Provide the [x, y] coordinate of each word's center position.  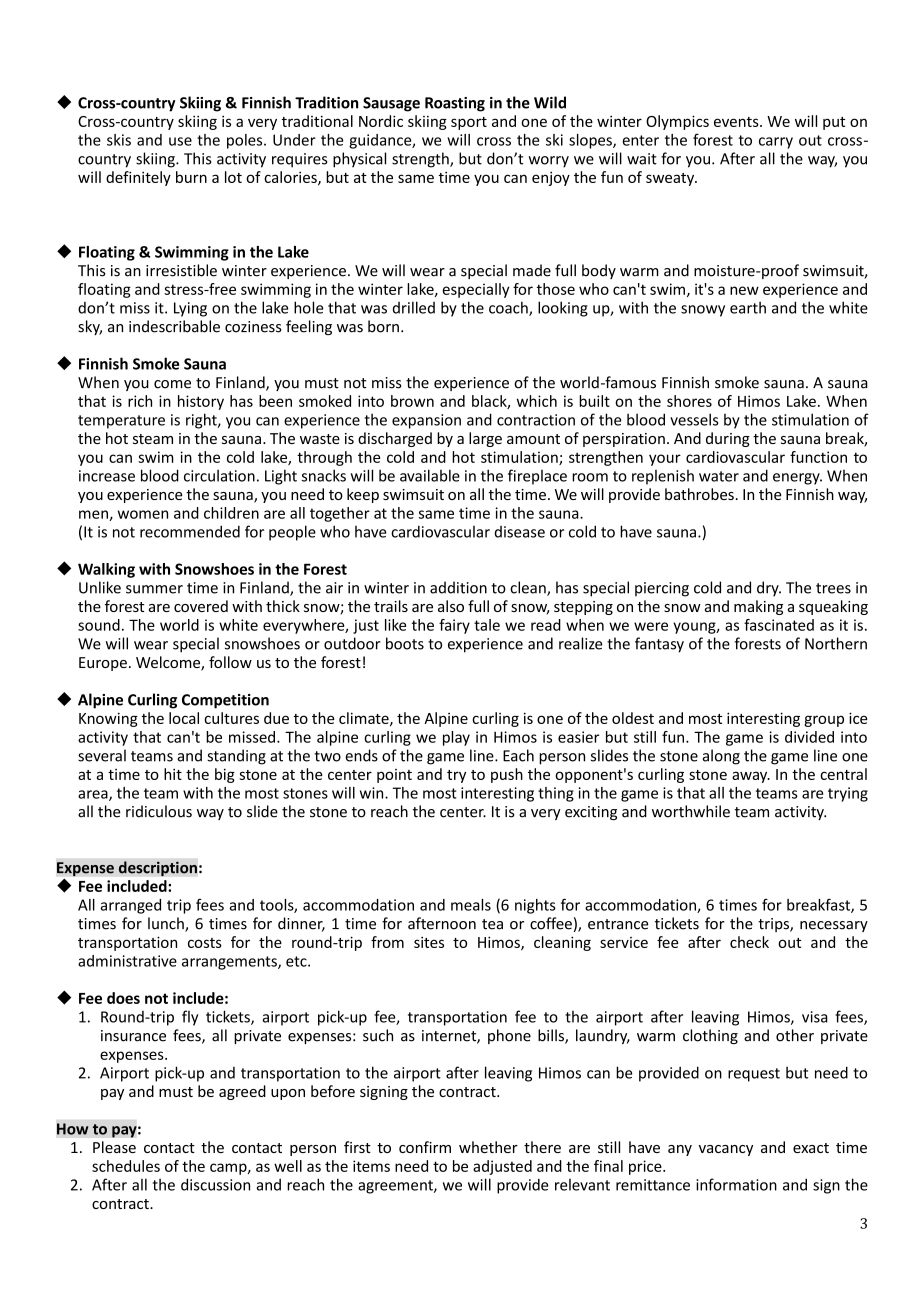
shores [689, 401]
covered [201, 606]
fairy [454, 626]
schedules [126, 1166]
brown [412, 401]
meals [471, 905]
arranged [130, 906]
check [749, 942]
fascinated [779, 625]
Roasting [455, 104]
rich [140, 401]
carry [776, 143]
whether [488, 1147]
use [180, 141]
